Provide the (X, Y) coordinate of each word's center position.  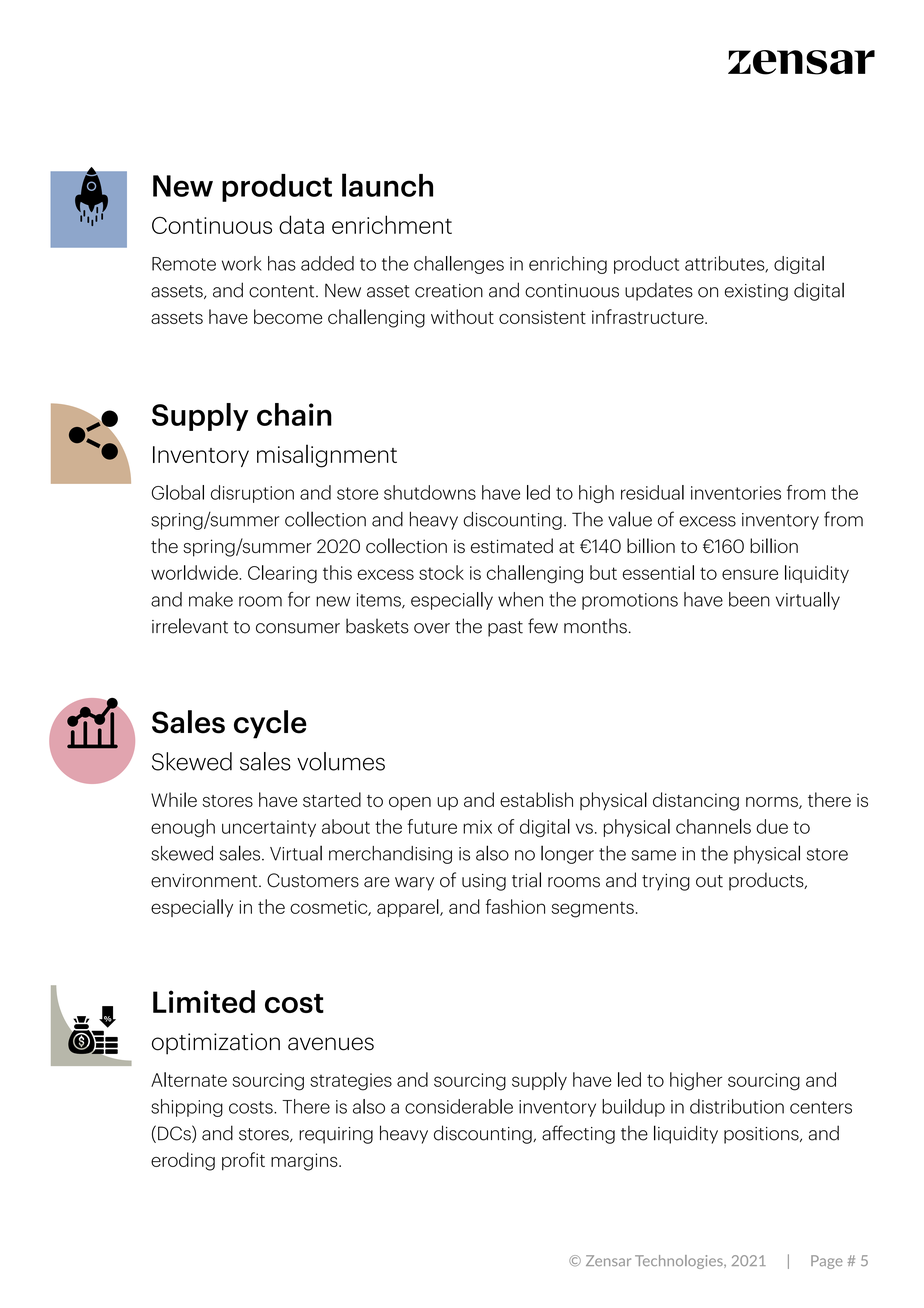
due (772, 826)
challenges (459, 265)
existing (756, 292)
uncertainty (269, 828)
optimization (216, 1044)
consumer (298, 628)
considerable (459, 1106)
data (301, 224)
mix (477, 827)
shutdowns (430, 492)
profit (243, 1161)
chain (294, 414)
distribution (737, 1106)
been (749, 599)
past (505, 629)
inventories (736, 493)
